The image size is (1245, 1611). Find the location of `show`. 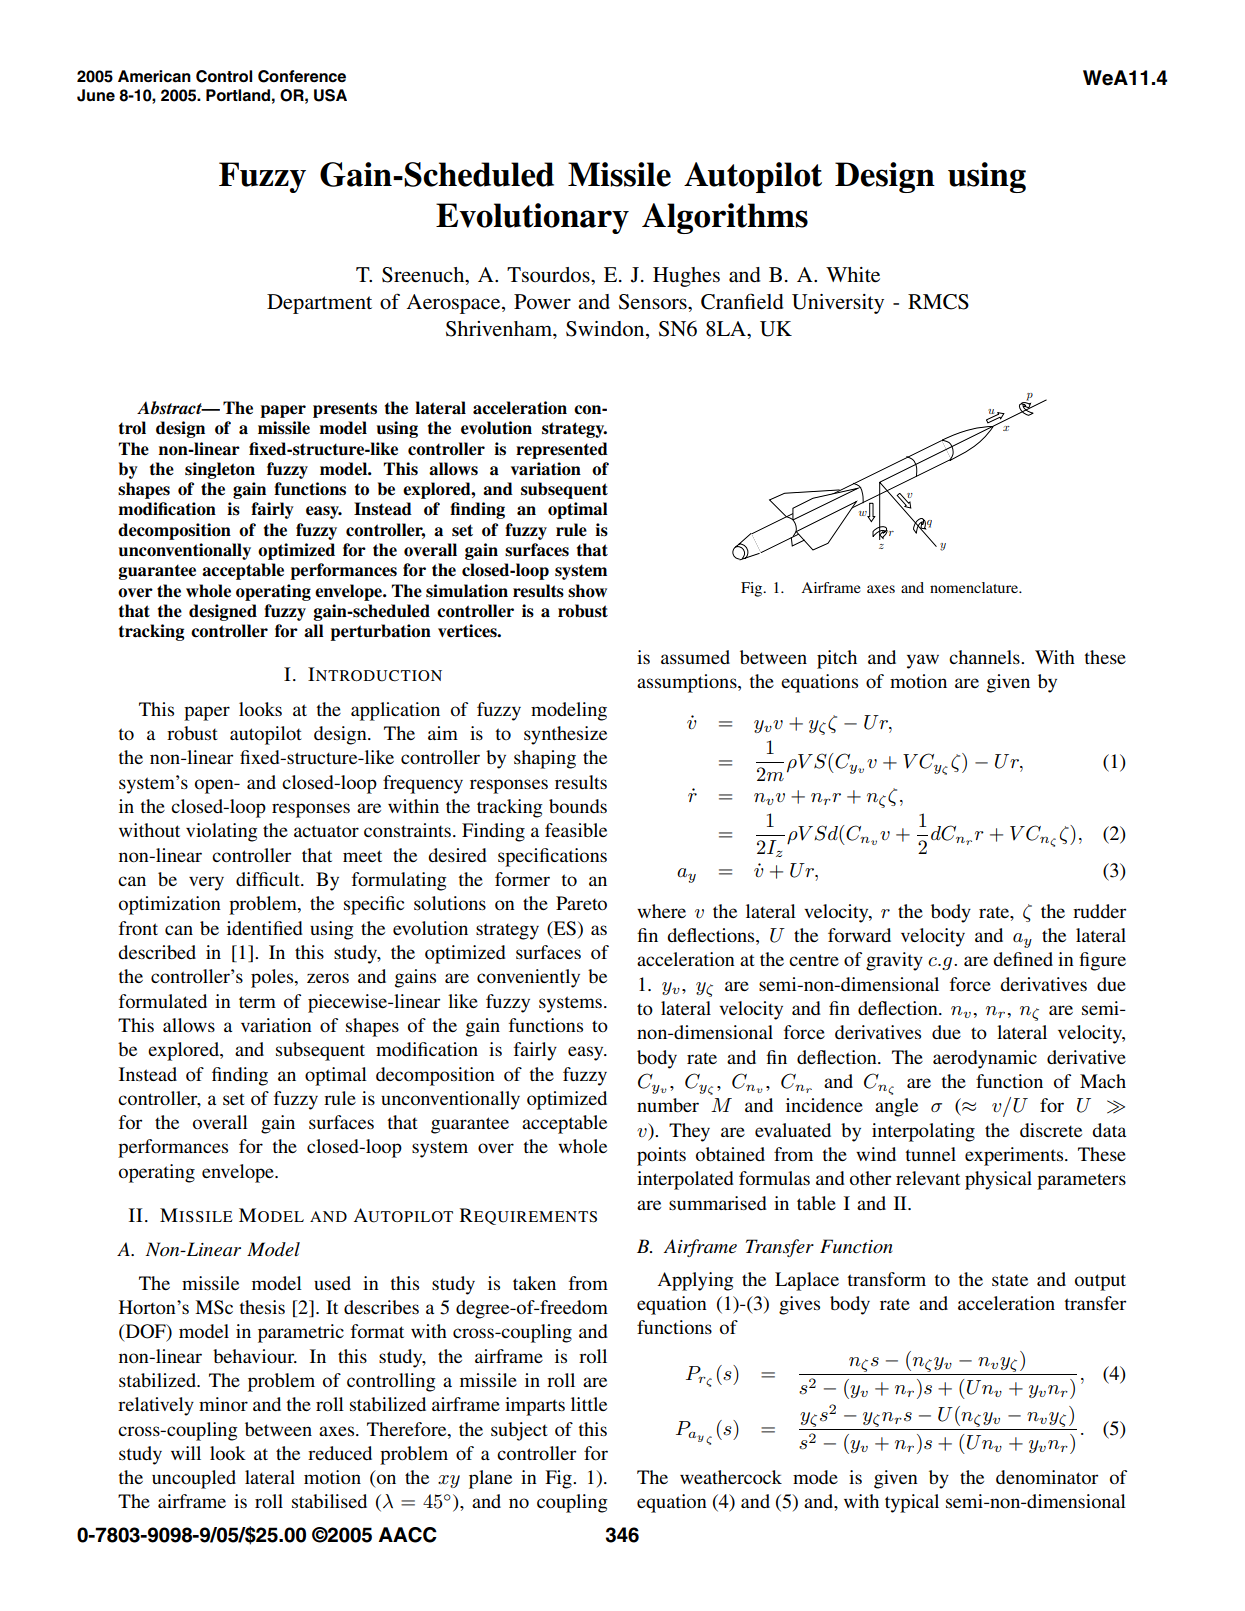

show is located at coordinates (587, 591).
